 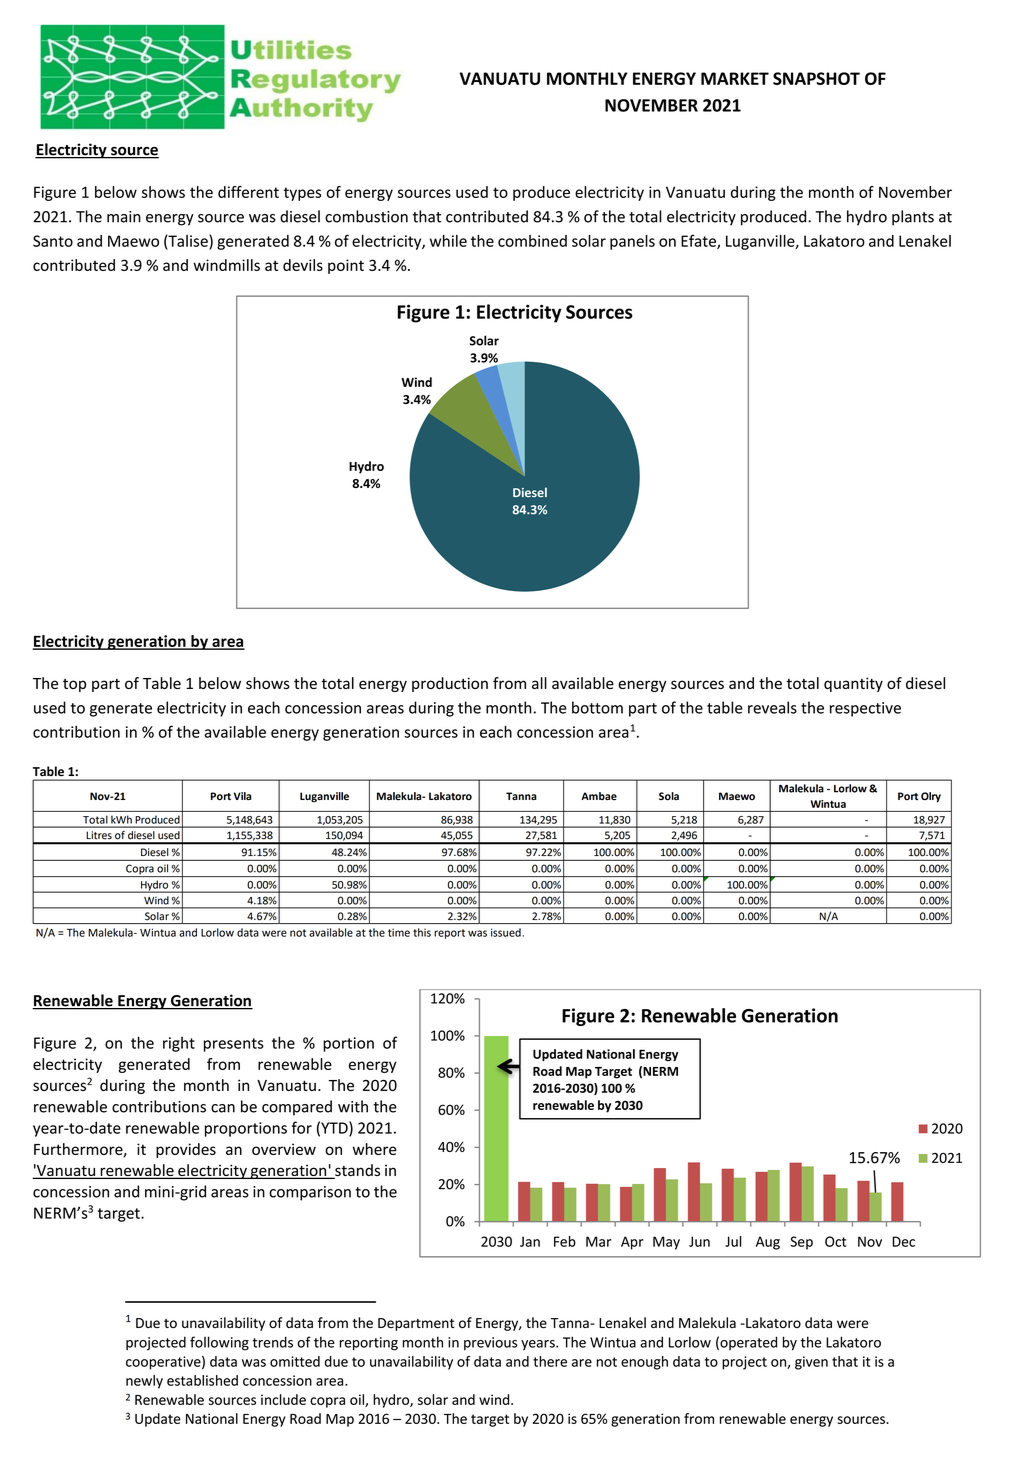 I want to click on reveals, so click(x=772, y=707).
